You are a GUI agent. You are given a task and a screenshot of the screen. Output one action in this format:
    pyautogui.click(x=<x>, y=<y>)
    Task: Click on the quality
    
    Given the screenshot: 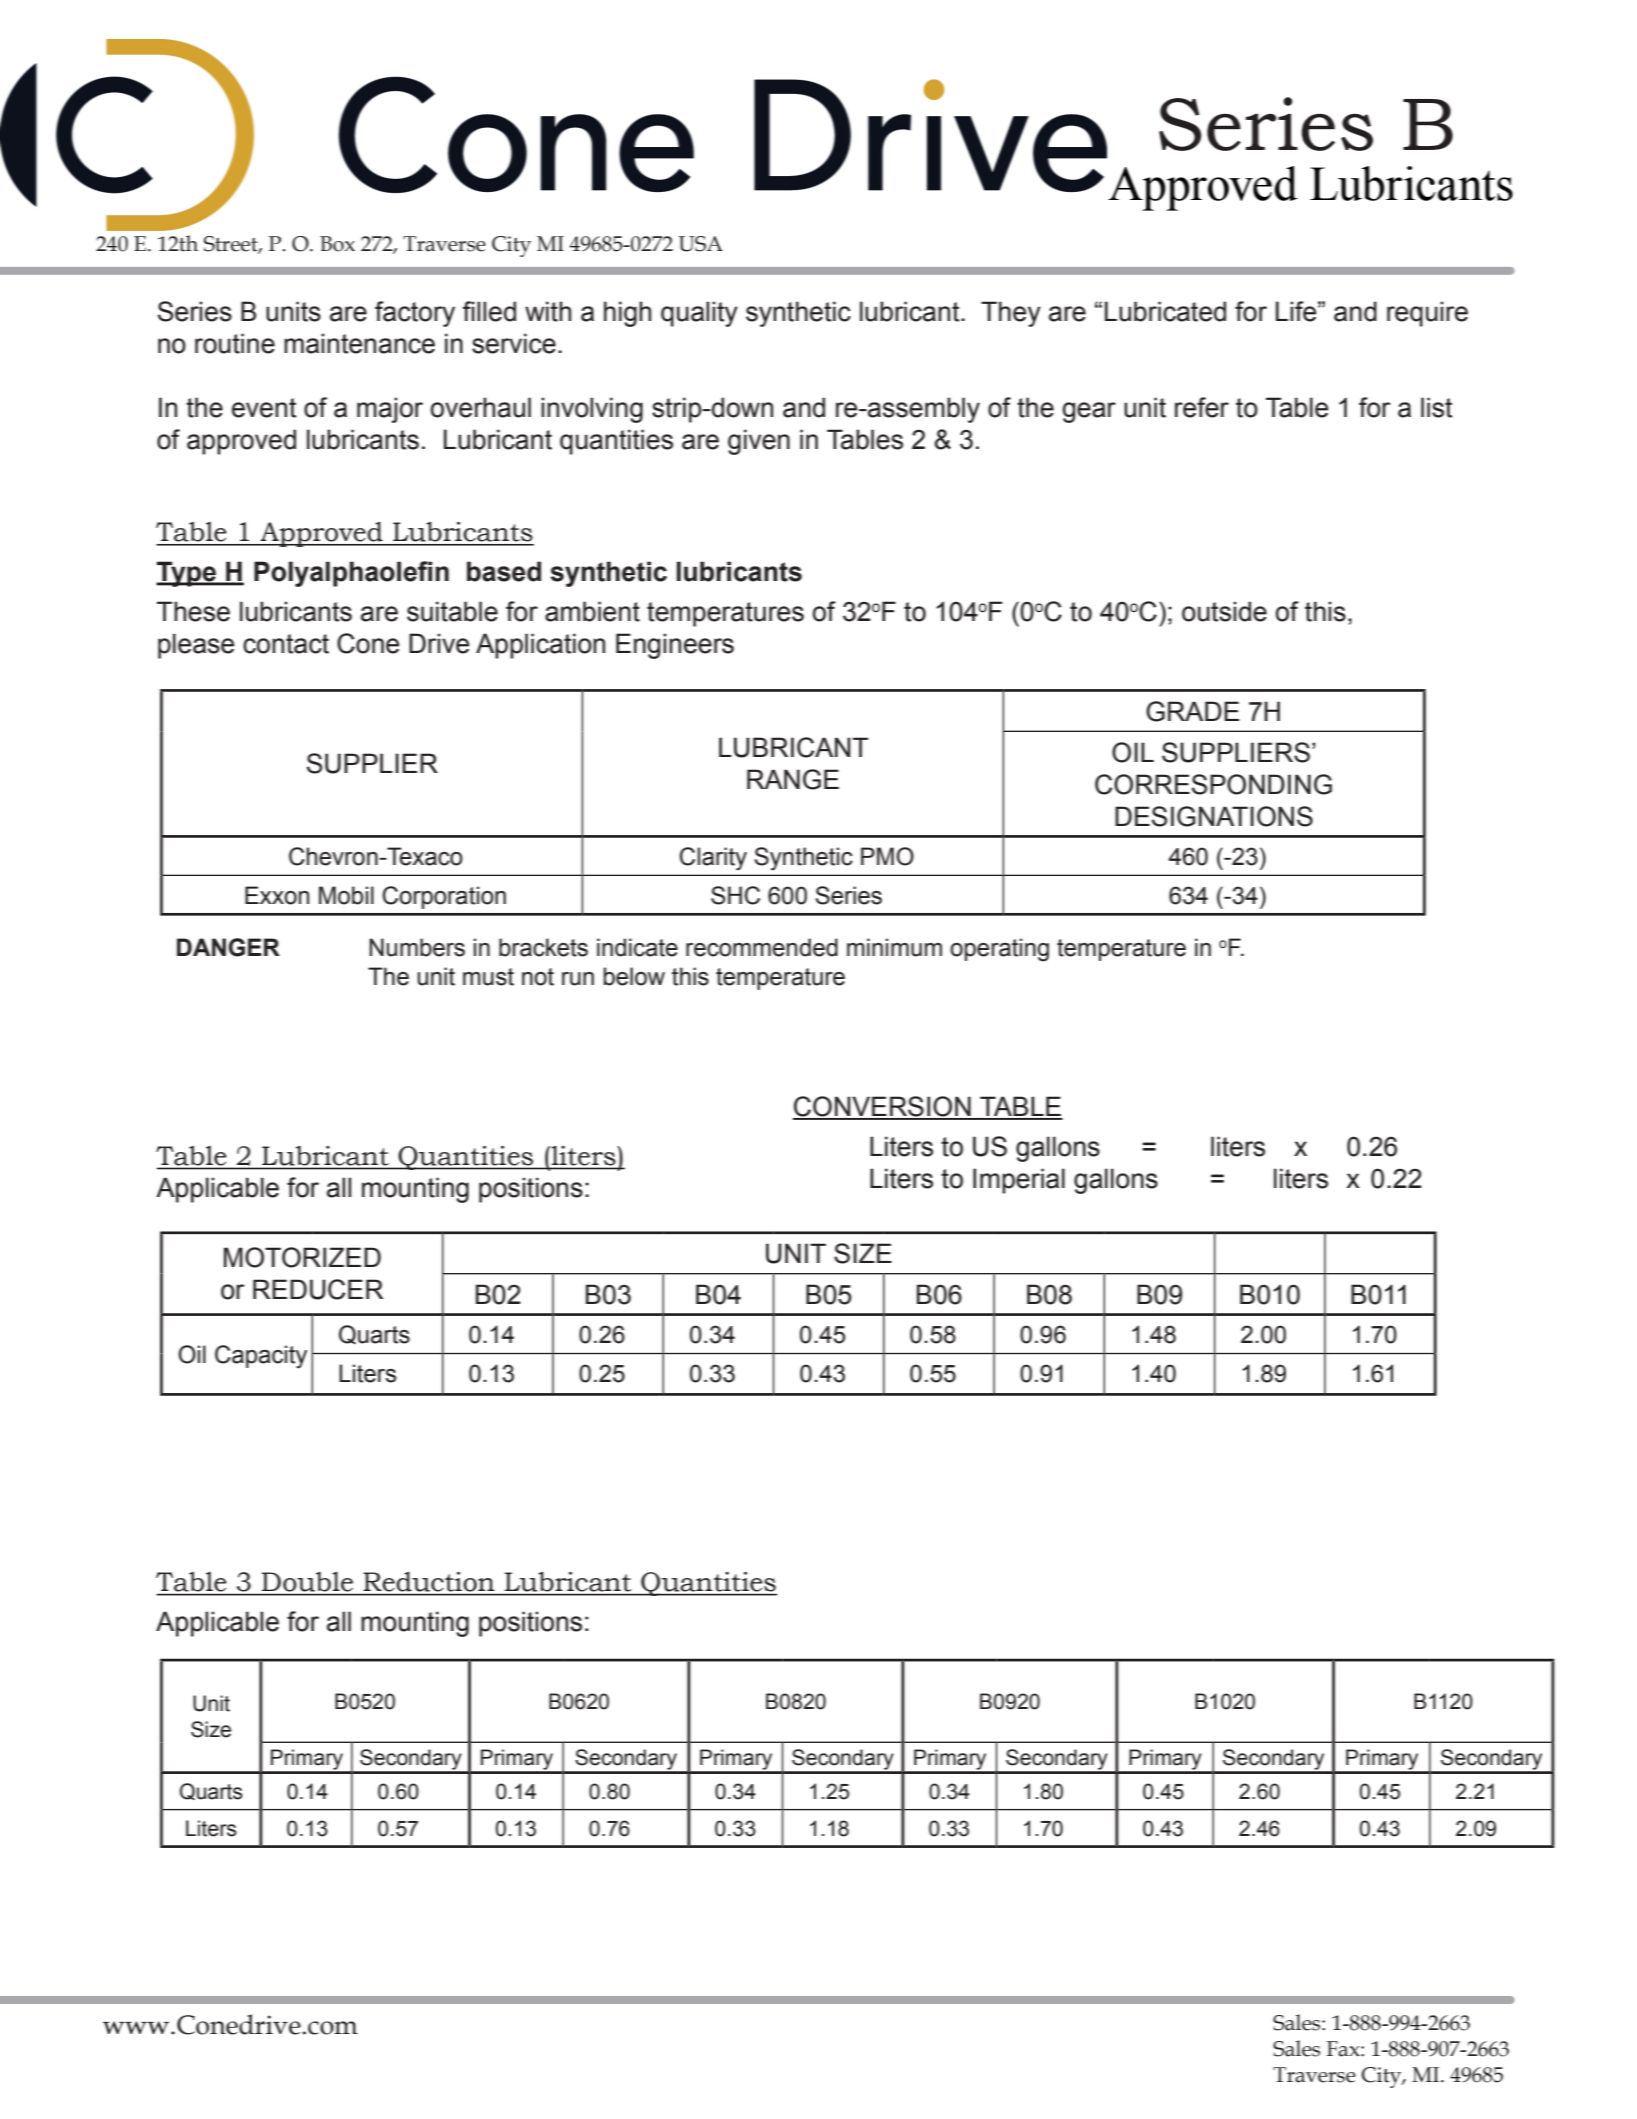 What is the action you would take?
    pyautogui.click(x=699, y=314)
